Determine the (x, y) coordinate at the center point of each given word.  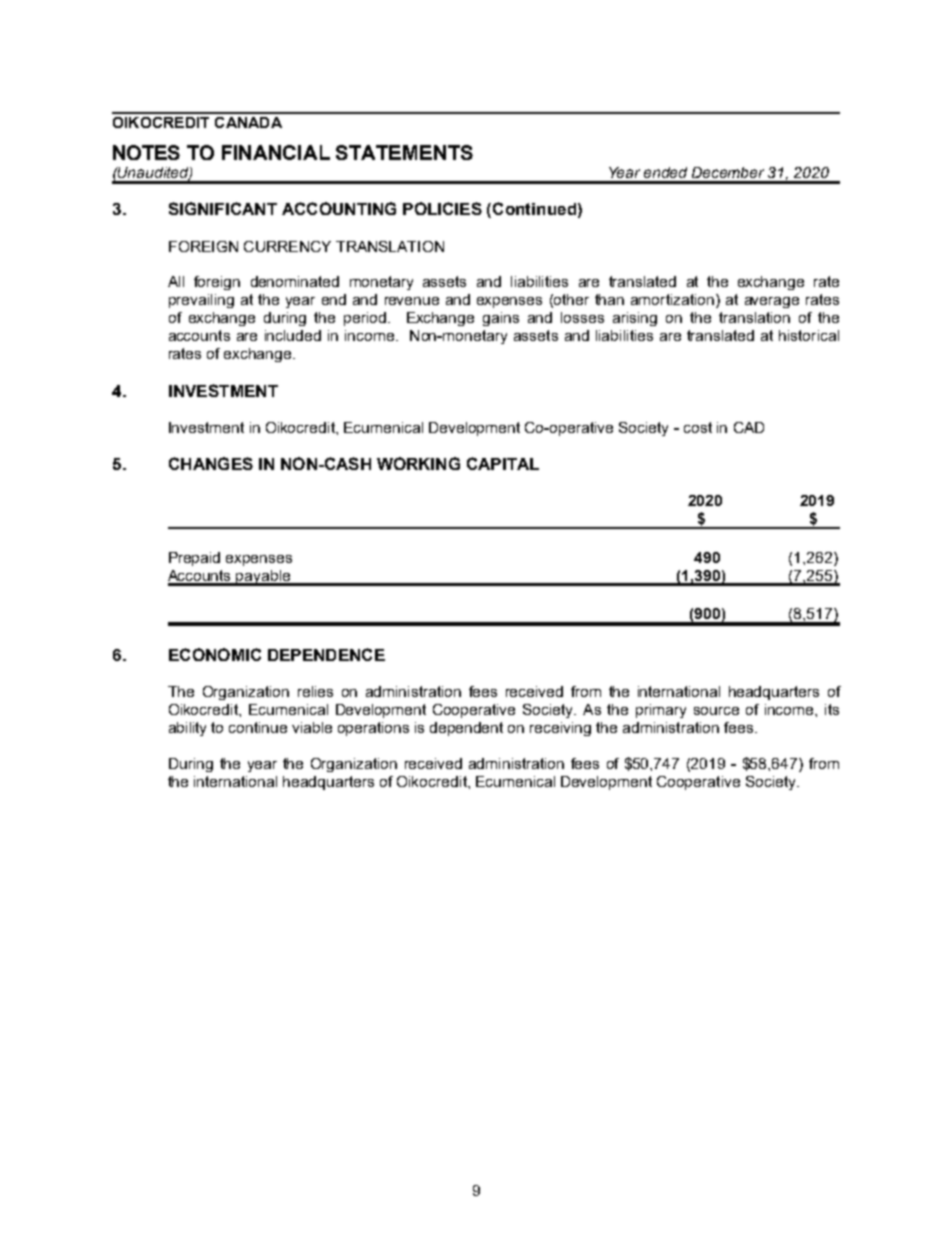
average (772, 302)
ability (187, 729)
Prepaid (194, 559)
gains (501, 319)
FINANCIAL (276, 152)
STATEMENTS (404, 152)
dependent (466, 729)
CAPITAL (503, 463)
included (293, 335)
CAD (749, 427)
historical (809, 335)
